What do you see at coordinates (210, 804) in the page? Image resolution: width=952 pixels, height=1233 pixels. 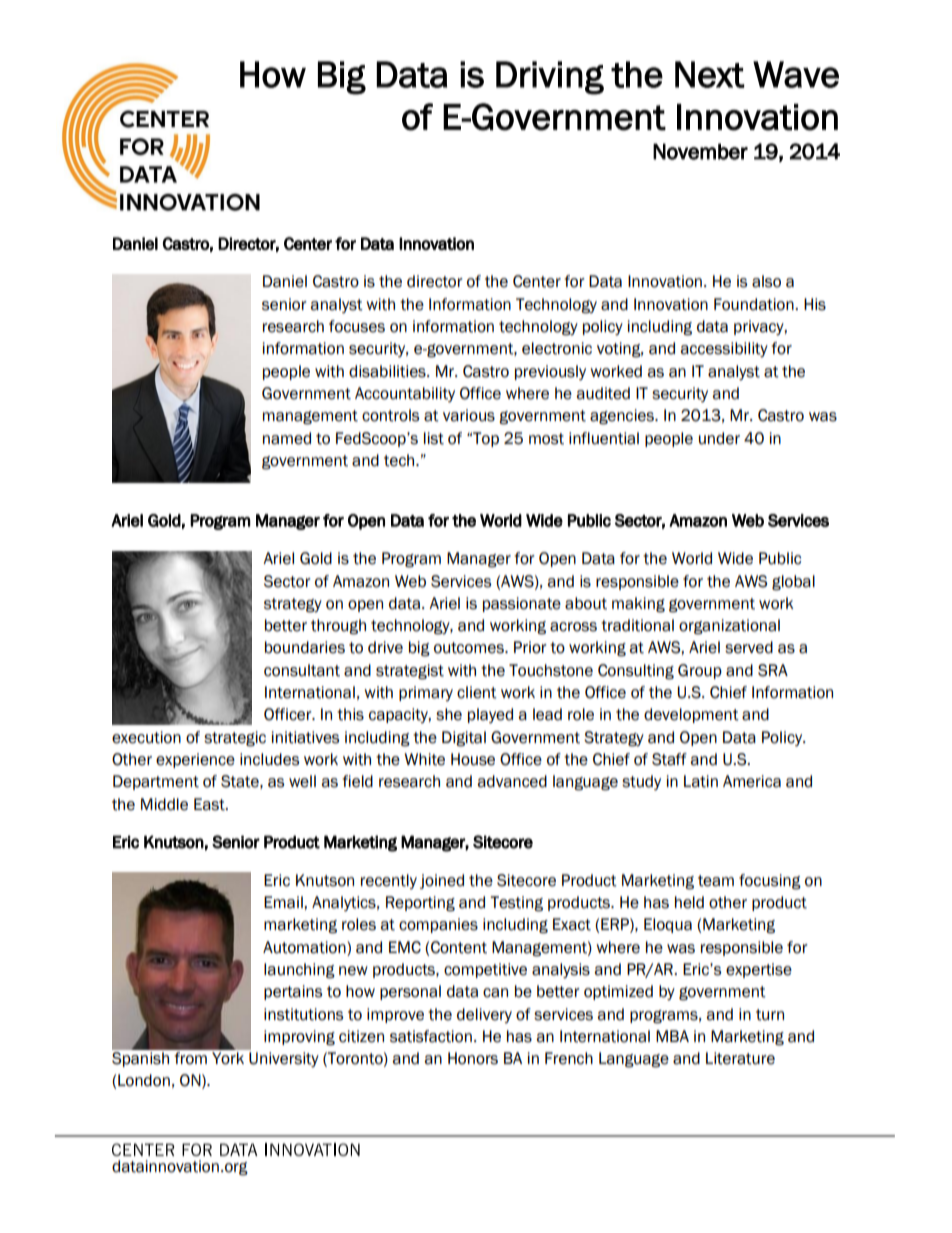 I see `East` at bounding box center [210, 804].
